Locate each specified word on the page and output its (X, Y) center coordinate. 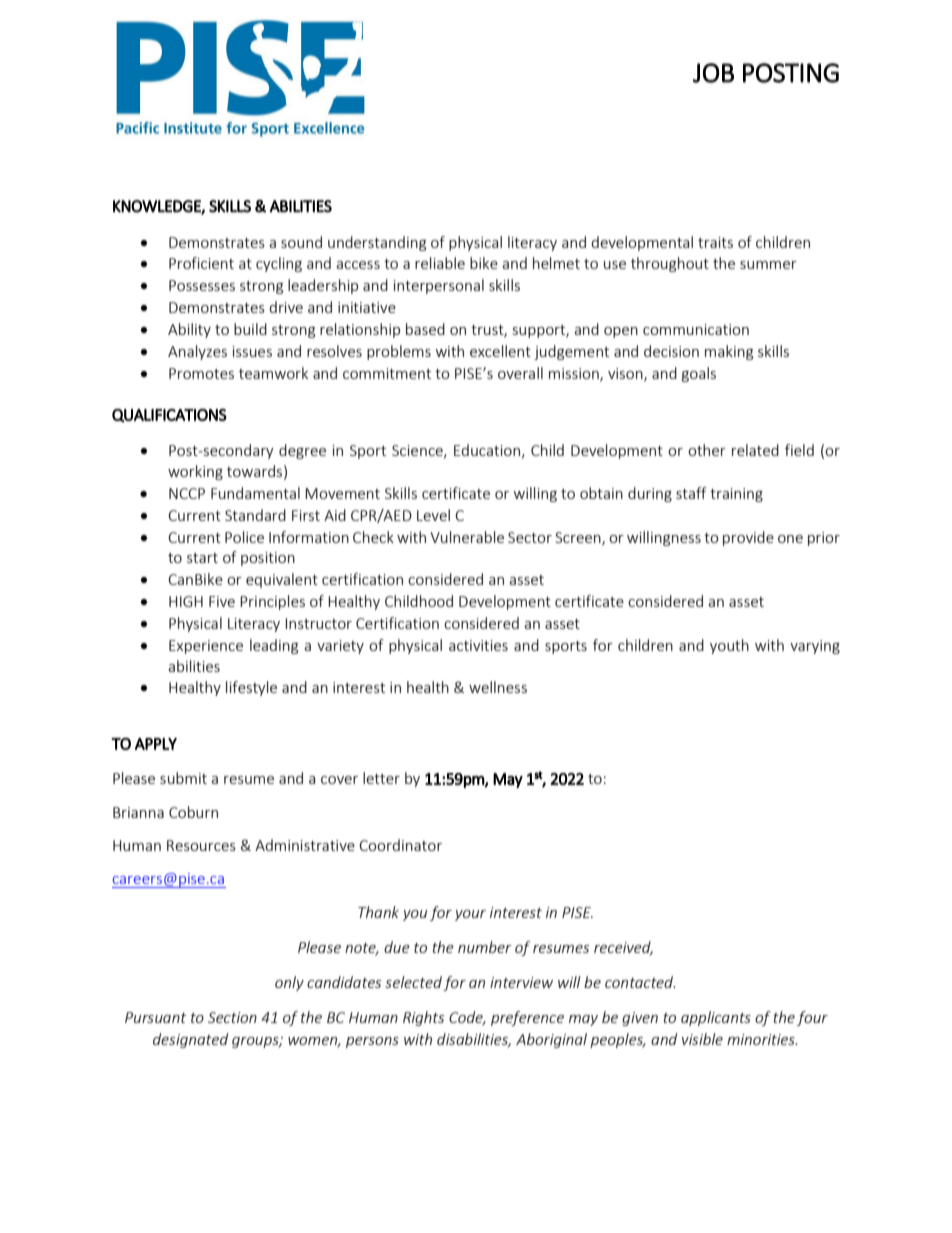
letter (381, 778)
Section (232, 1017)
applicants (716, 1018)
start (202, 558)
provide (748, 538)
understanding (377, 243)
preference (527, 1018)
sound (301, 242)
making (729, 352)
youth (729, 646)
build (250, 329)
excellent (500, 351)
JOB (713, 73)
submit (183, 778)
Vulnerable (467, 537)
